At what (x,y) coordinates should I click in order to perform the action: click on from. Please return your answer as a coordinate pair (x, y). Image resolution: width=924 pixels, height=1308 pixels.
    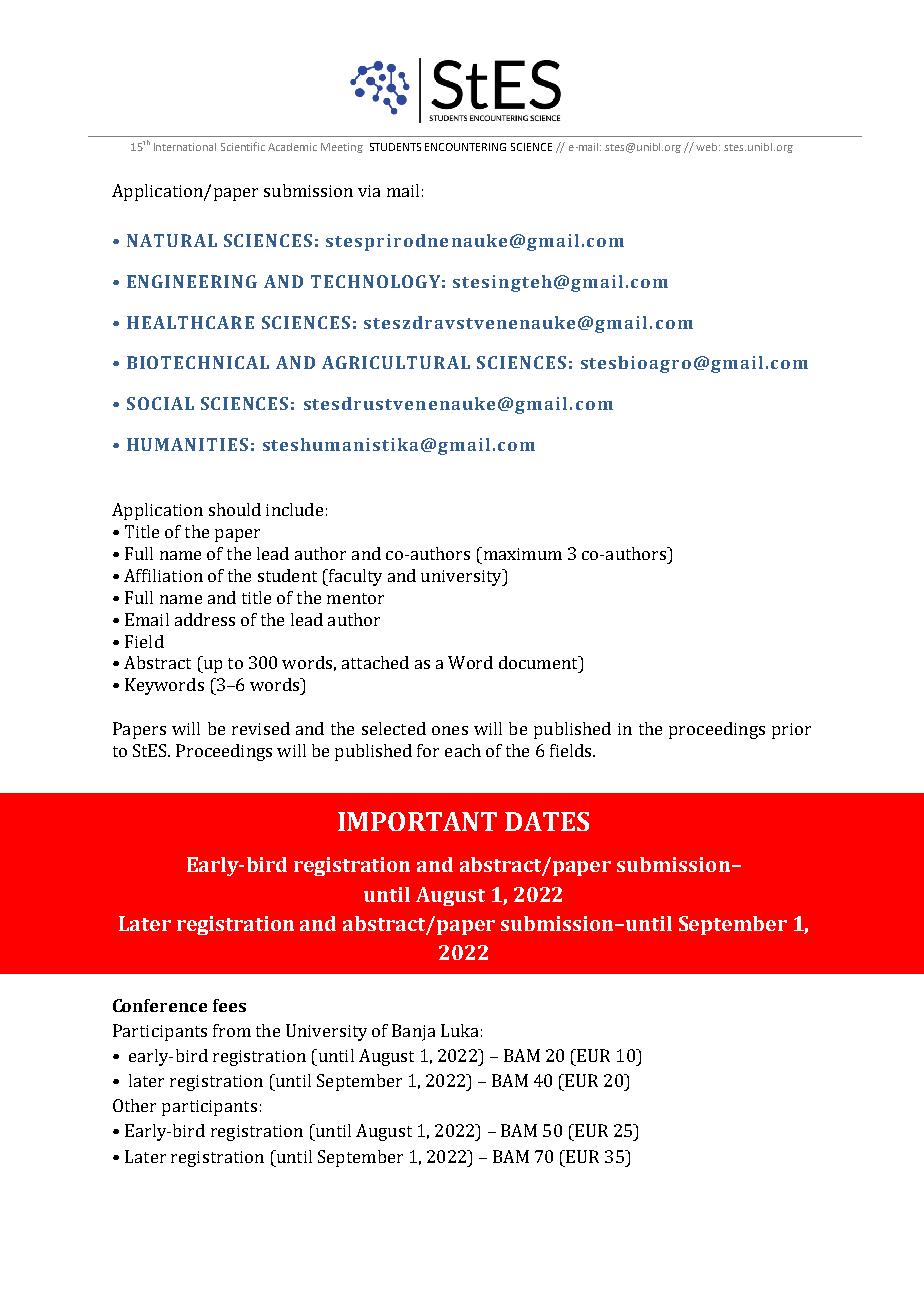
    Looking at the image, I should click on (232, 1030).
